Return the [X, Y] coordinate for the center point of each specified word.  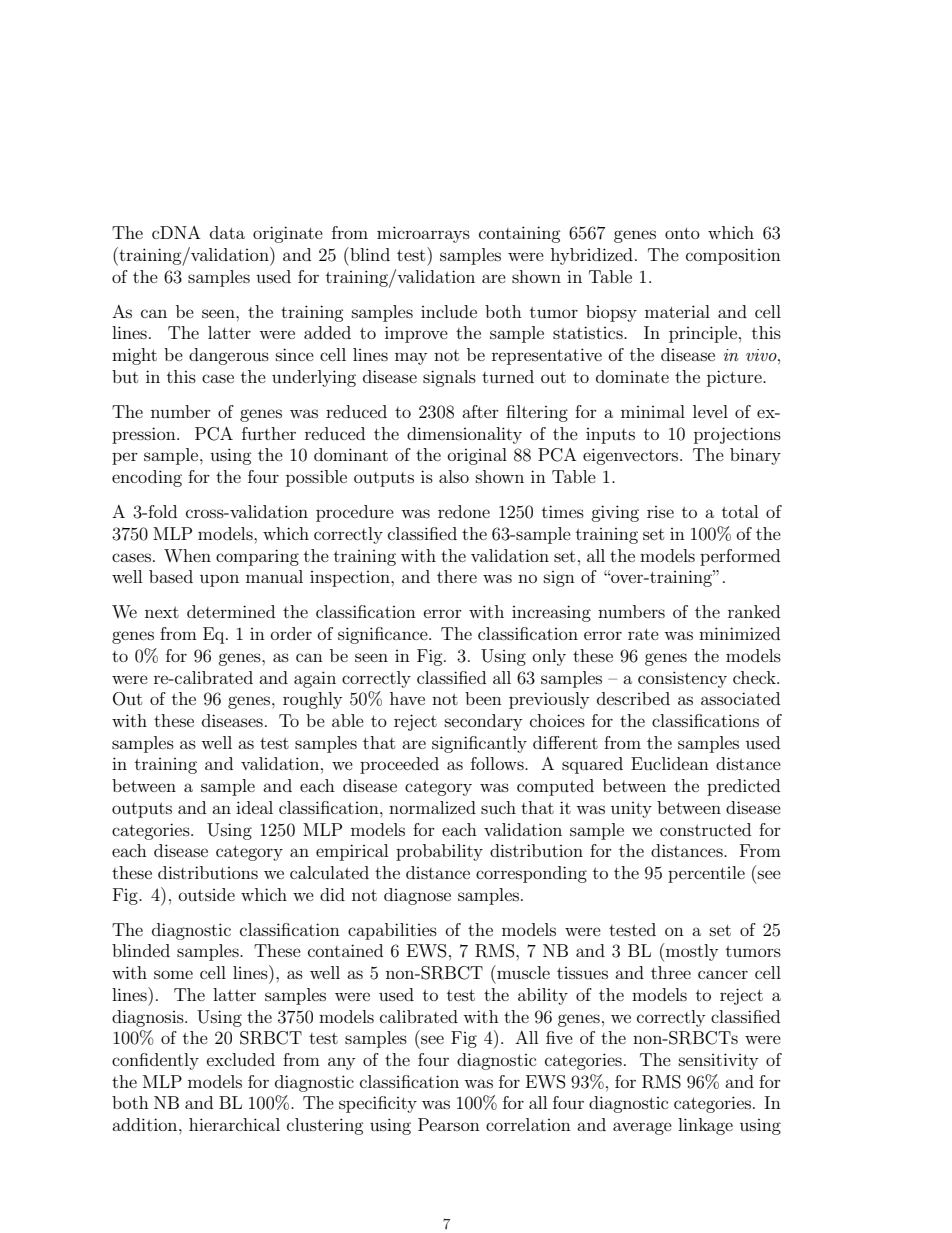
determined [231, 611]
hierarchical [234, 1124]
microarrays [423, 234]
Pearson [449, 1124]
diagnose [417, 896]
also [454, 476]
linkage [705, 1126]
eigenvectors [632, 456]
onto [682, 233]
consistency [682, 679]
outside [207, 894]
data [227, 232]
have [407, 698]
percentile [706, 874]
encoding [147, 478]
